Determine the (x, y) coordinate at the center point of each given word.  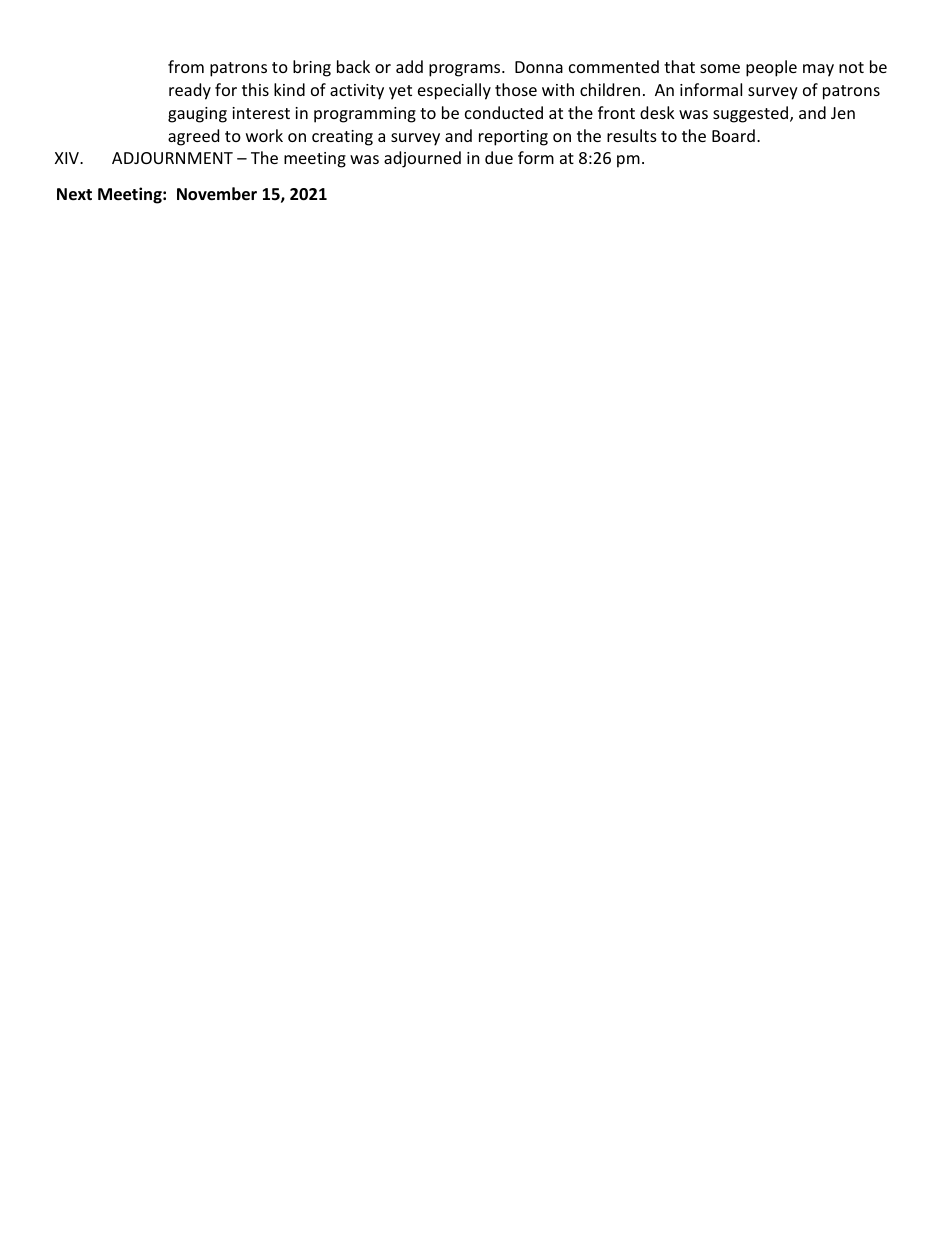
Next (74, 194)
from (186, 66)
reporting (513, 138)
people (771, 68)
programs (466, 70)
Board (733, 135)
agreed (193, 137)
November (217, 194)
